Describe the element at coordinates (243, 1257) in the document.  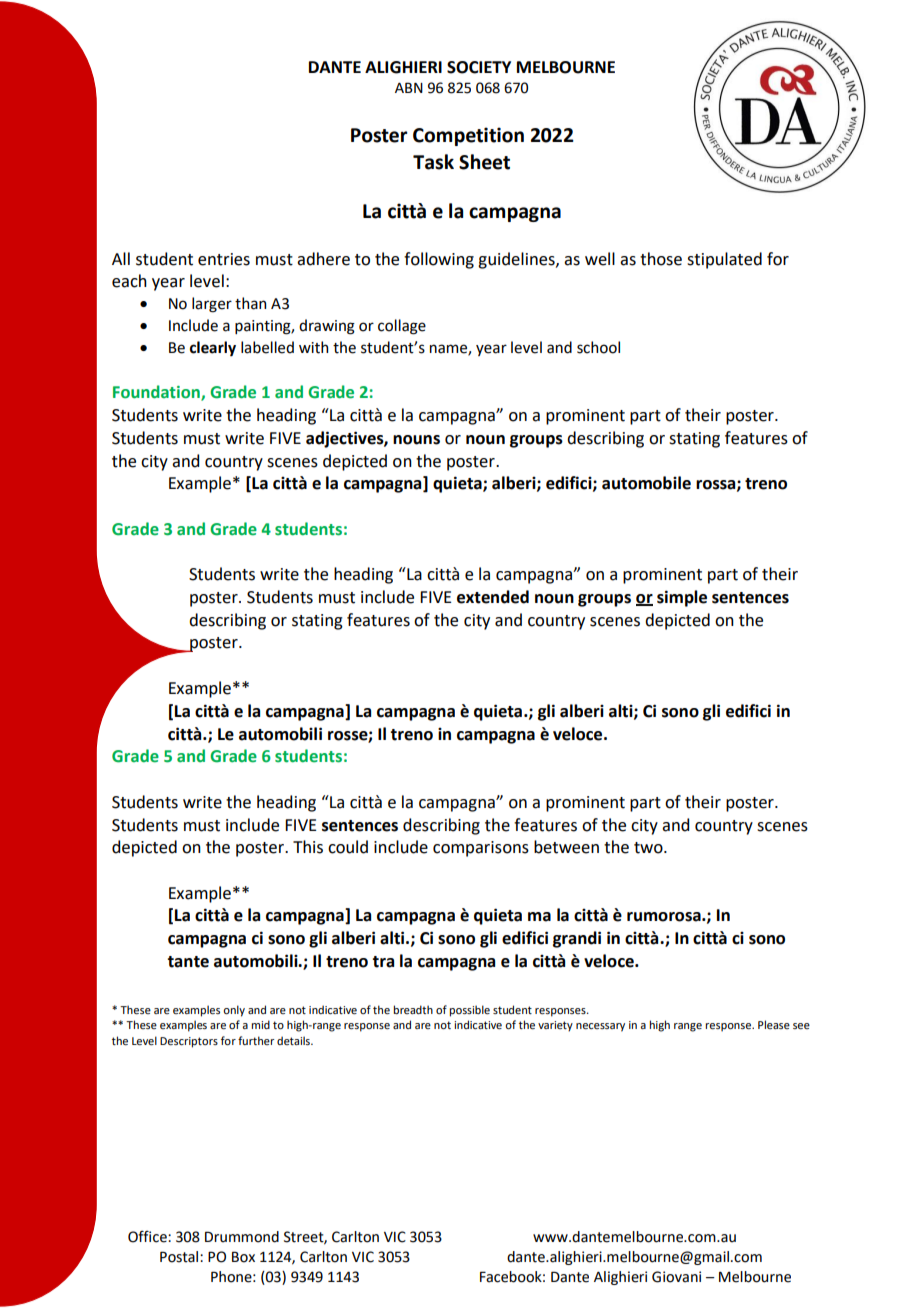
I see `Box` at that location.
